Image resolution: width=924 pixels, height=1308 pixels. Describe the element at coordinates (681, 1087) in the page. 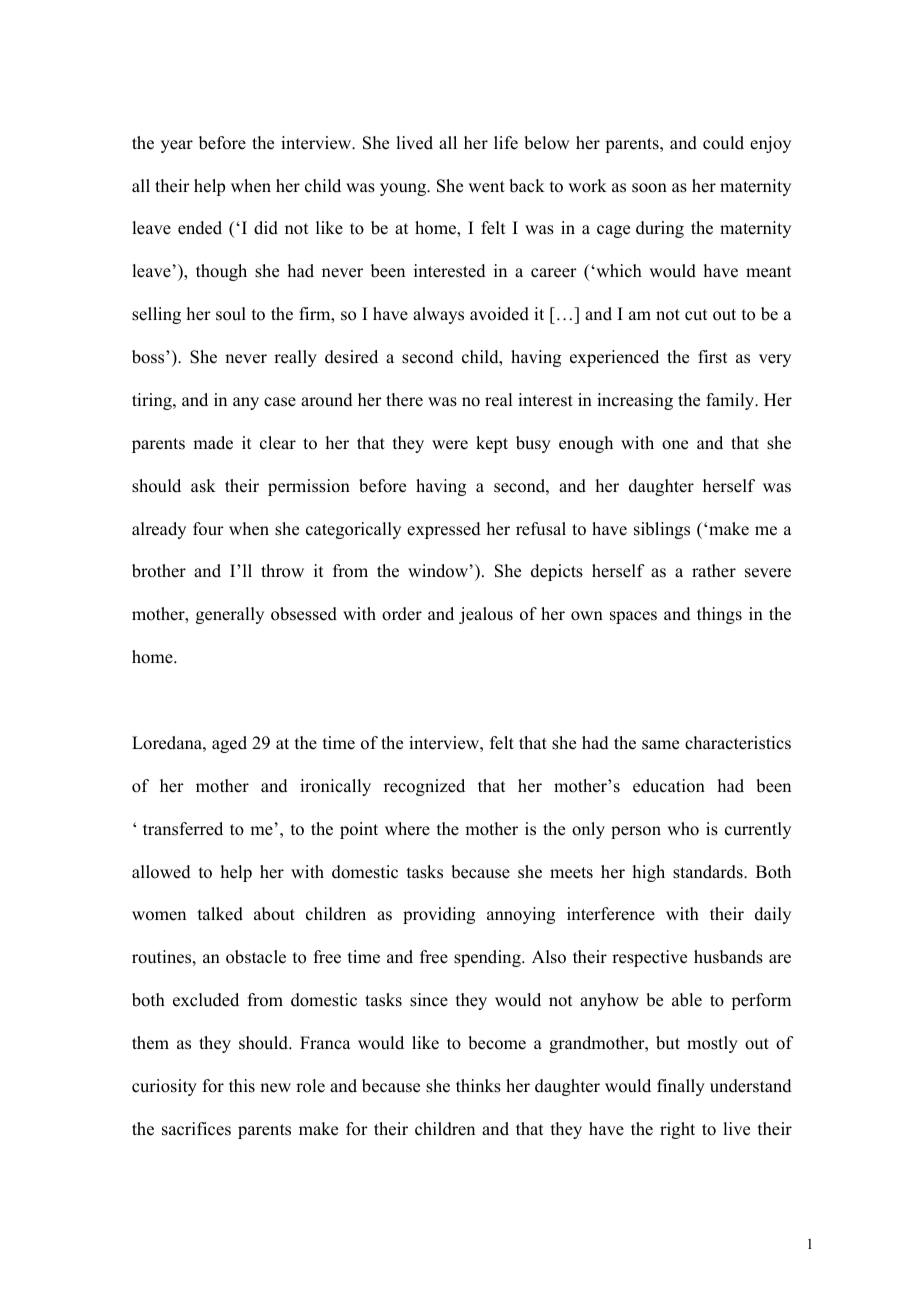

I see `finally` at that location.
